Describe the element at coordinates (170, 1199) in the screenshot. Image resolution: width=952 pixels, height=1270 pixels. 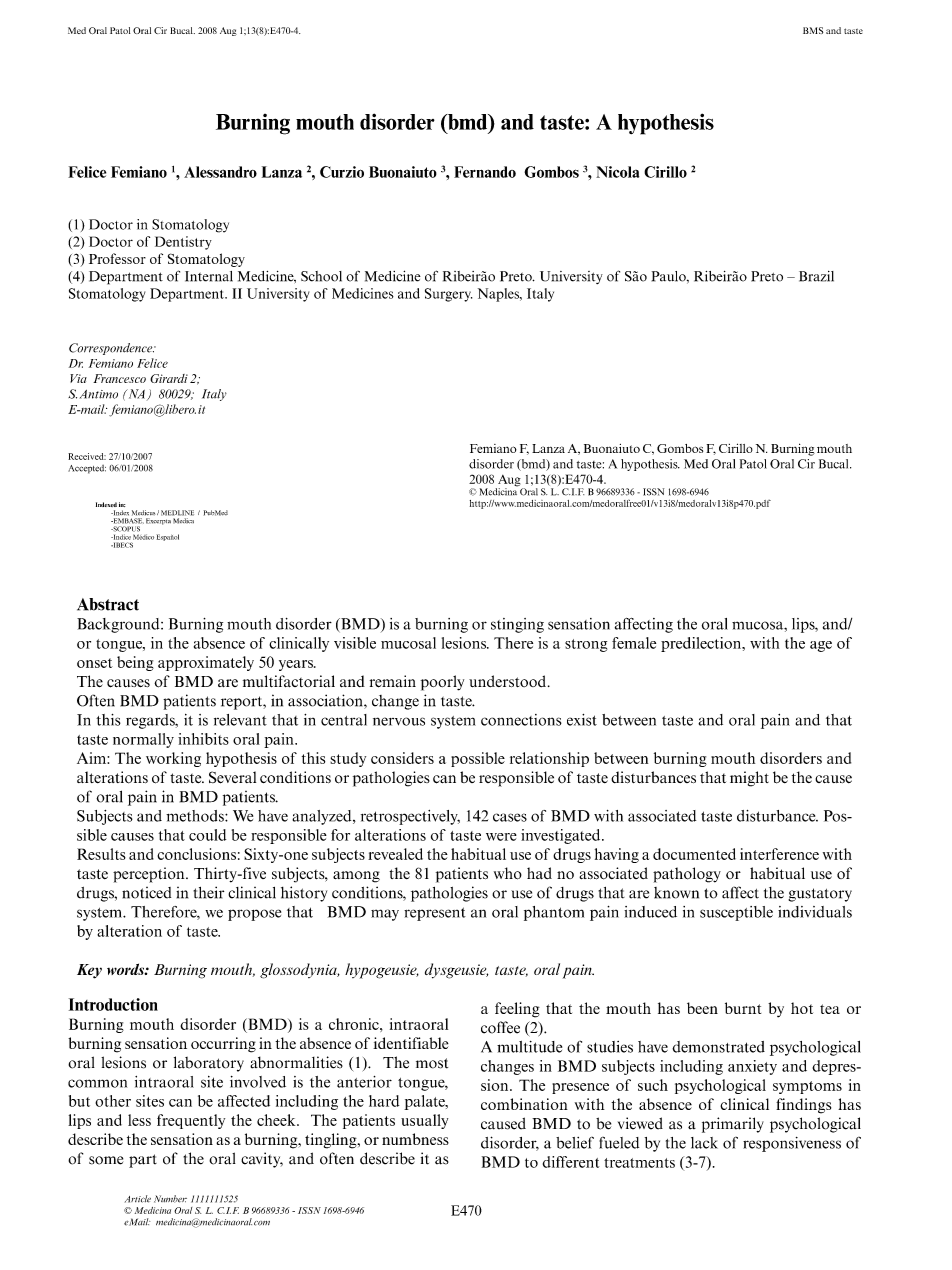
I see `Number` at that location.
